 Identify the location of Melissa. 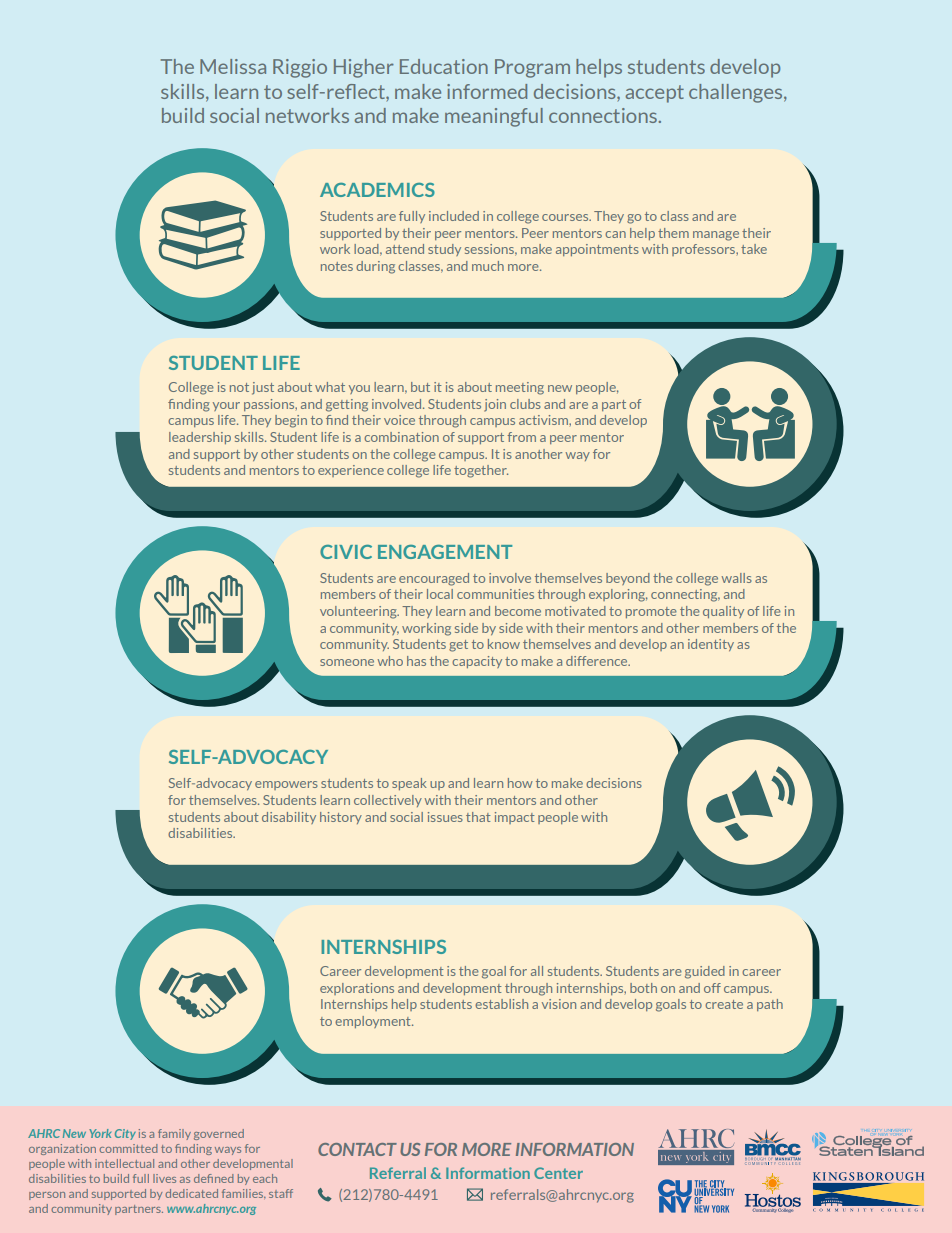
(233, 66).
